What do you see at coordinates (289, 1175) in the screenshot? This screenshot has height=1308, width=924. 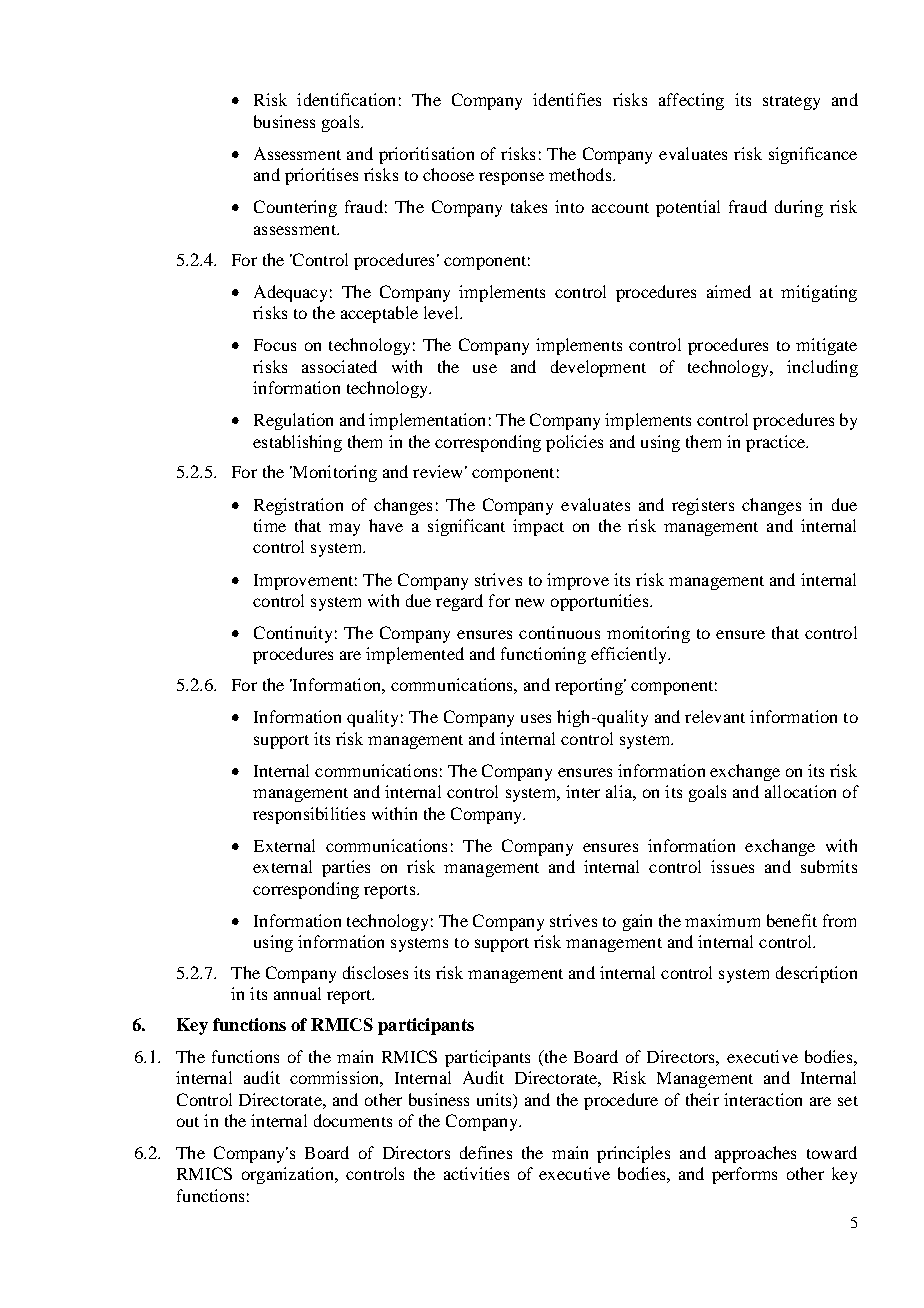 I see `organization` at bounding box center [289, 1175].
